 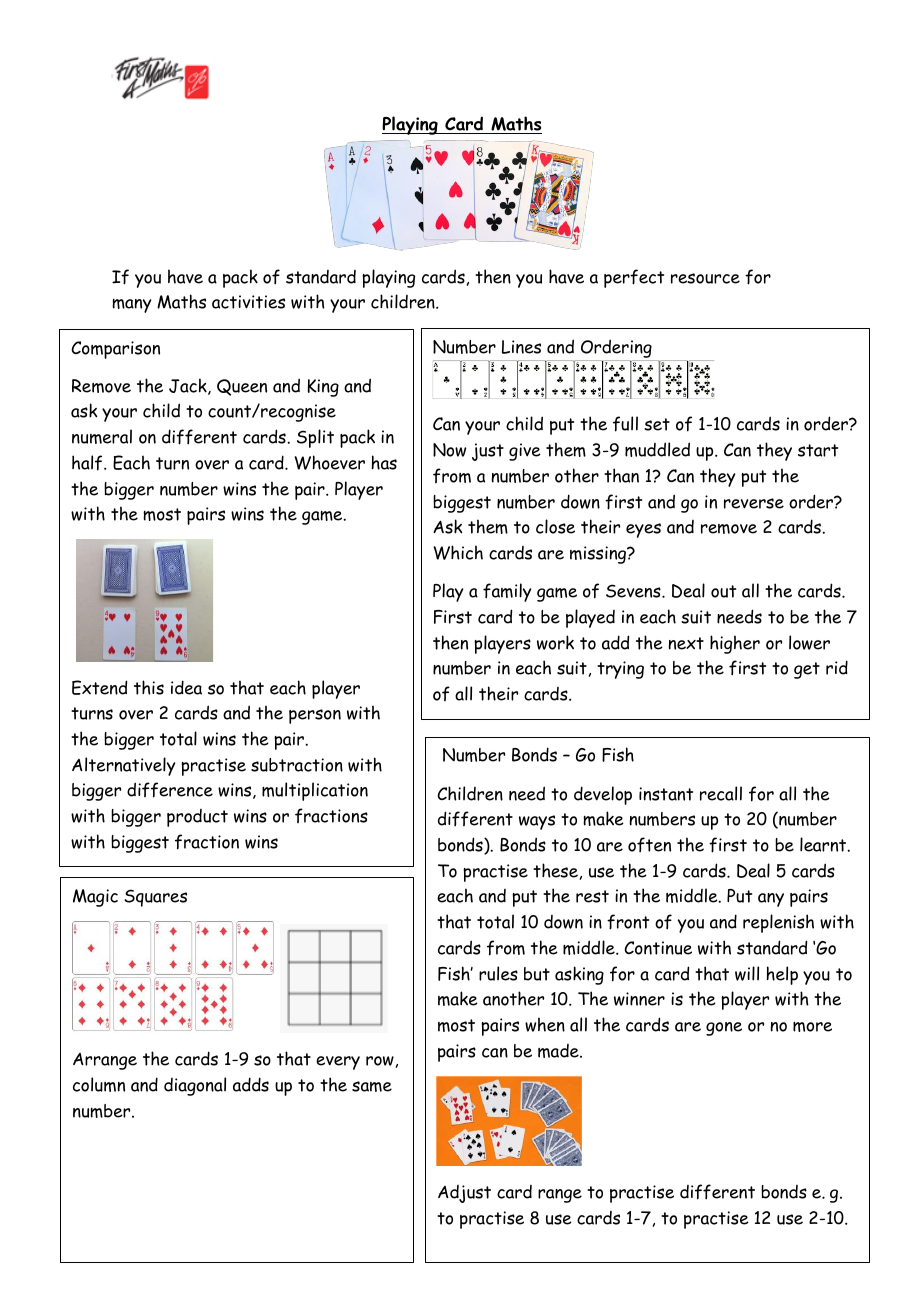 What do you see at coordinates (88, 463) in the screenshot?
I see `half` at bounding box center [88, 463].
